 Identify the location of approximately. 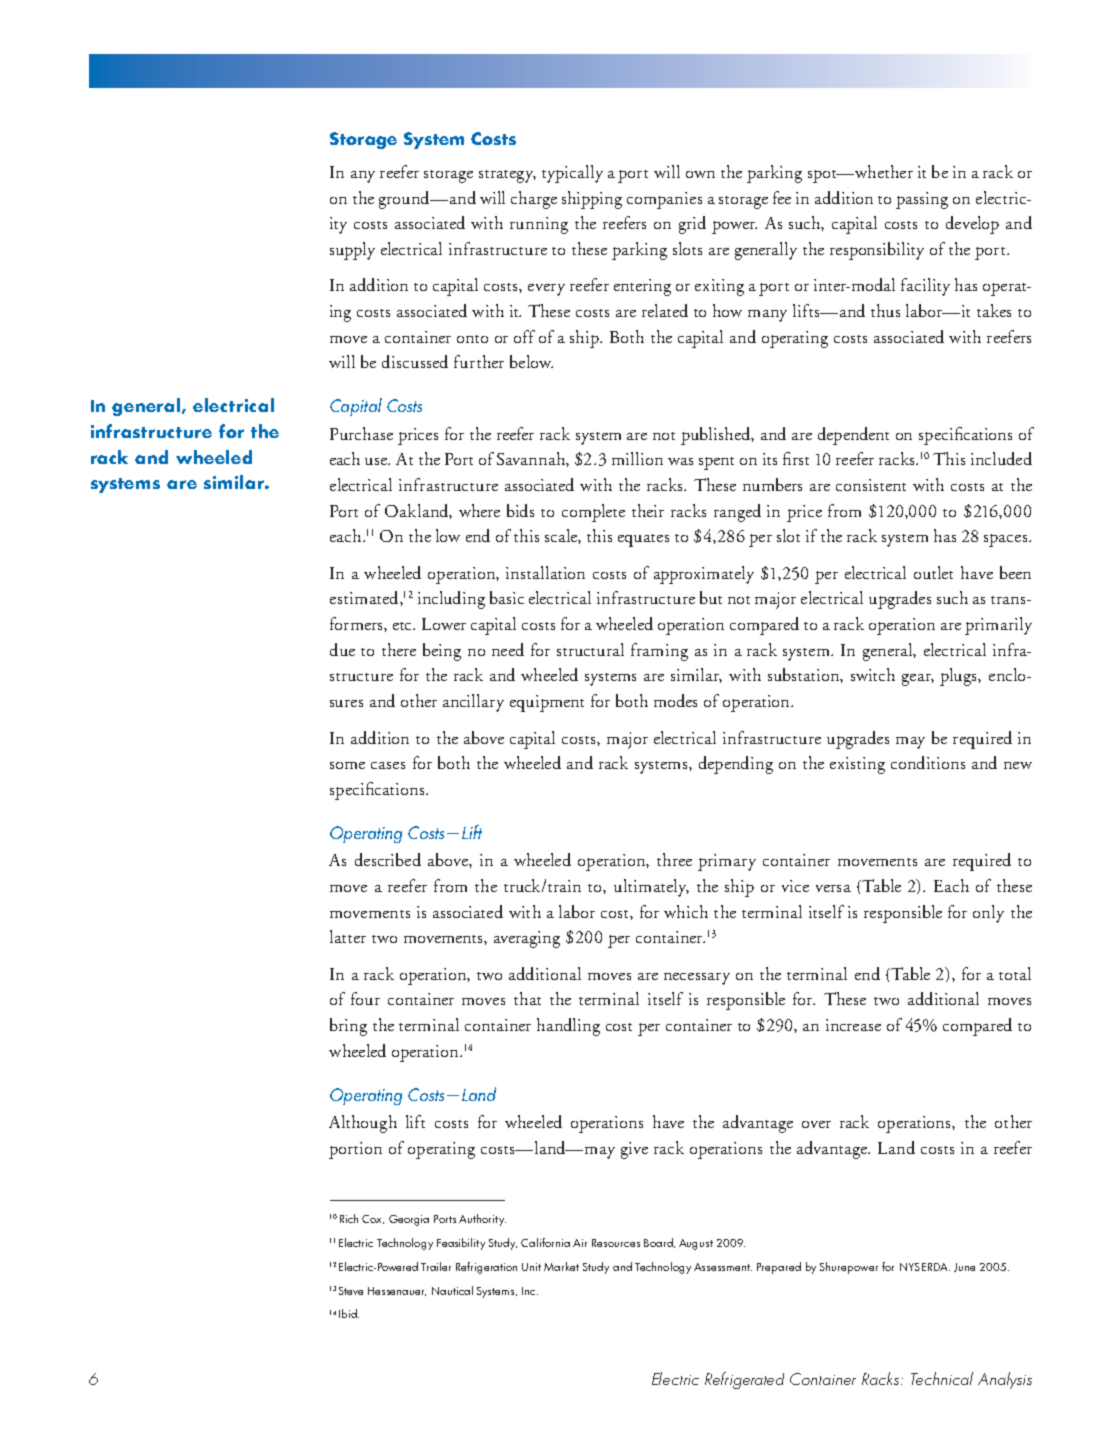
(704, 575).
